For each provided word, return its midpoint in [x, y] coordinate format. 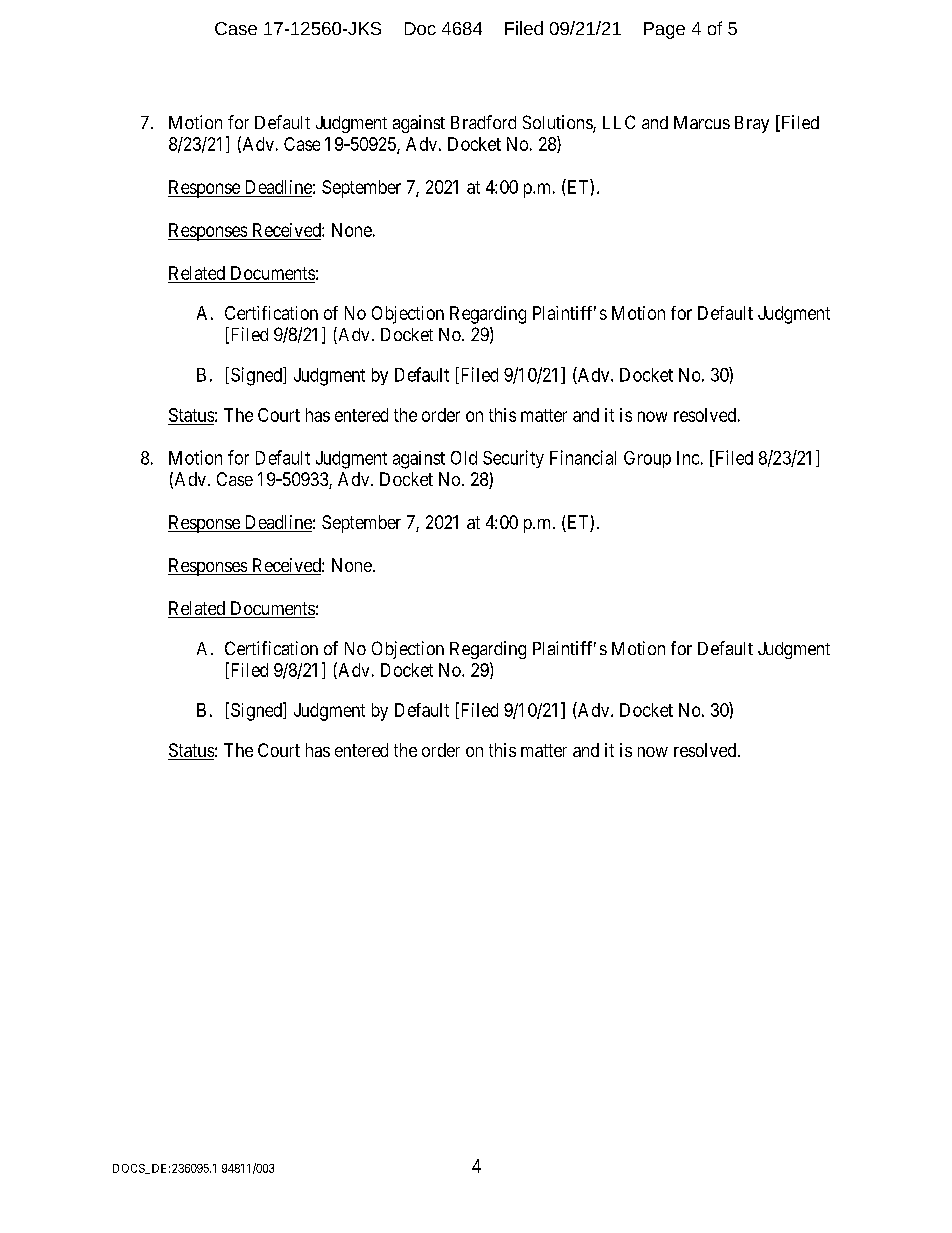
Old [464, 458]
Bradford [483, 122]
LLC [619, 122]
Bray [752, 124]
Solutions [558, 123]
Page [664, 30]
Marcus [702, 122]
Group [647, 459]
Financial [583, 457]
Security [513, 459]
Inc [688, 458]
